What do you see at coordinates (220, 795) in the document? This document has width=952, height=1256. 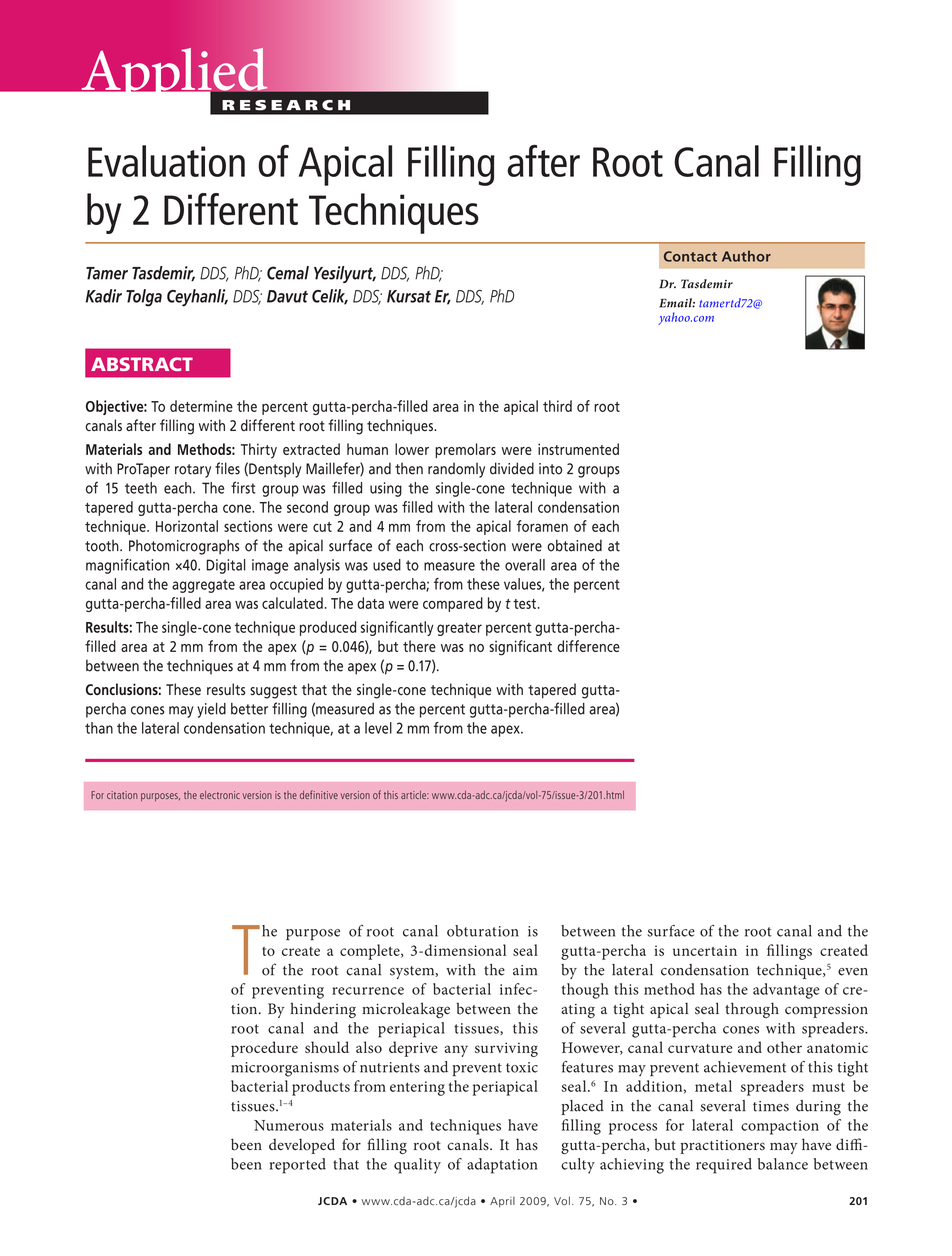 I see `electronic` at bounding box center [220, 795].
